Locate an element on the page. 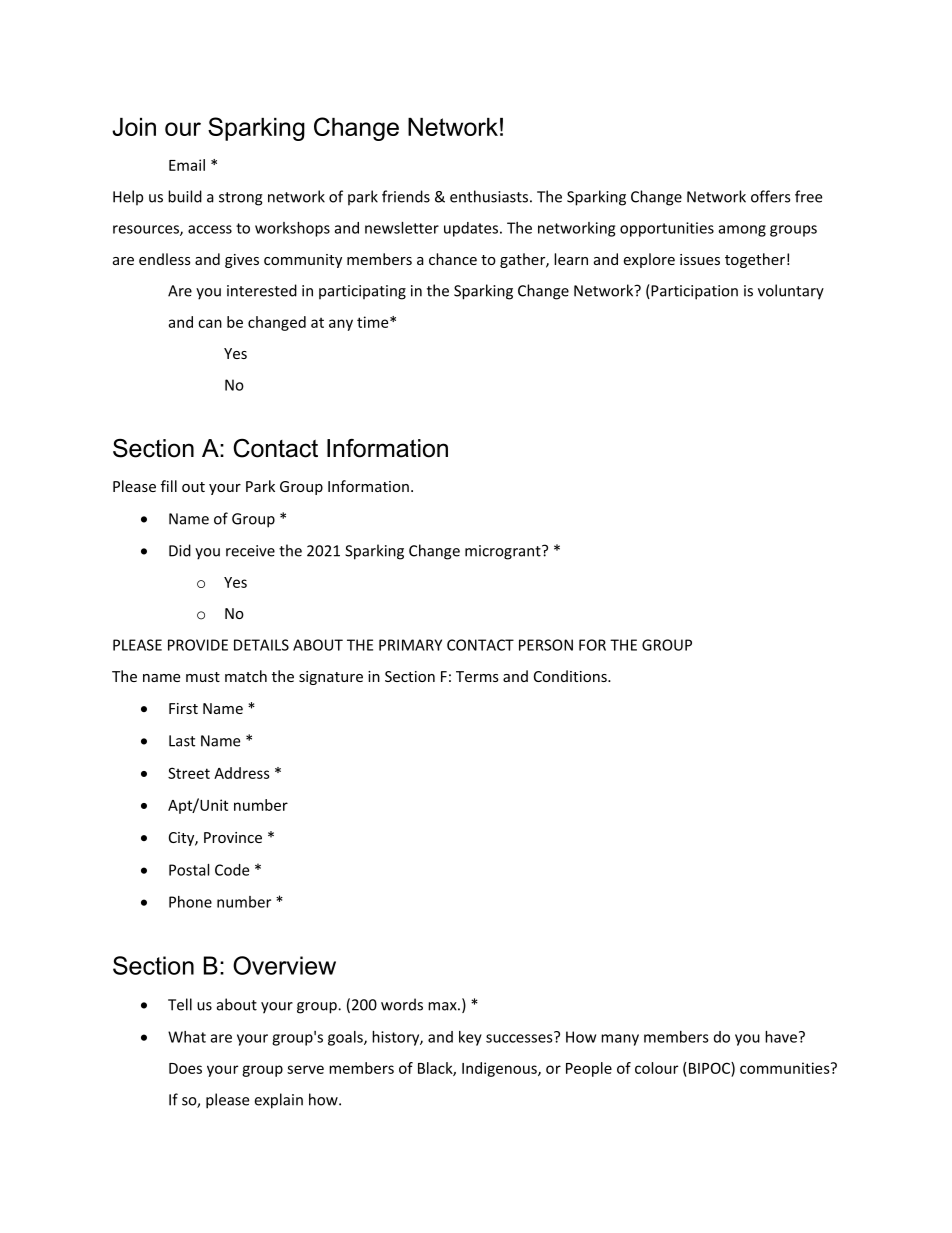 The height and width of the image is (1233, 952). Does is located at coordinates (185, 1068).
